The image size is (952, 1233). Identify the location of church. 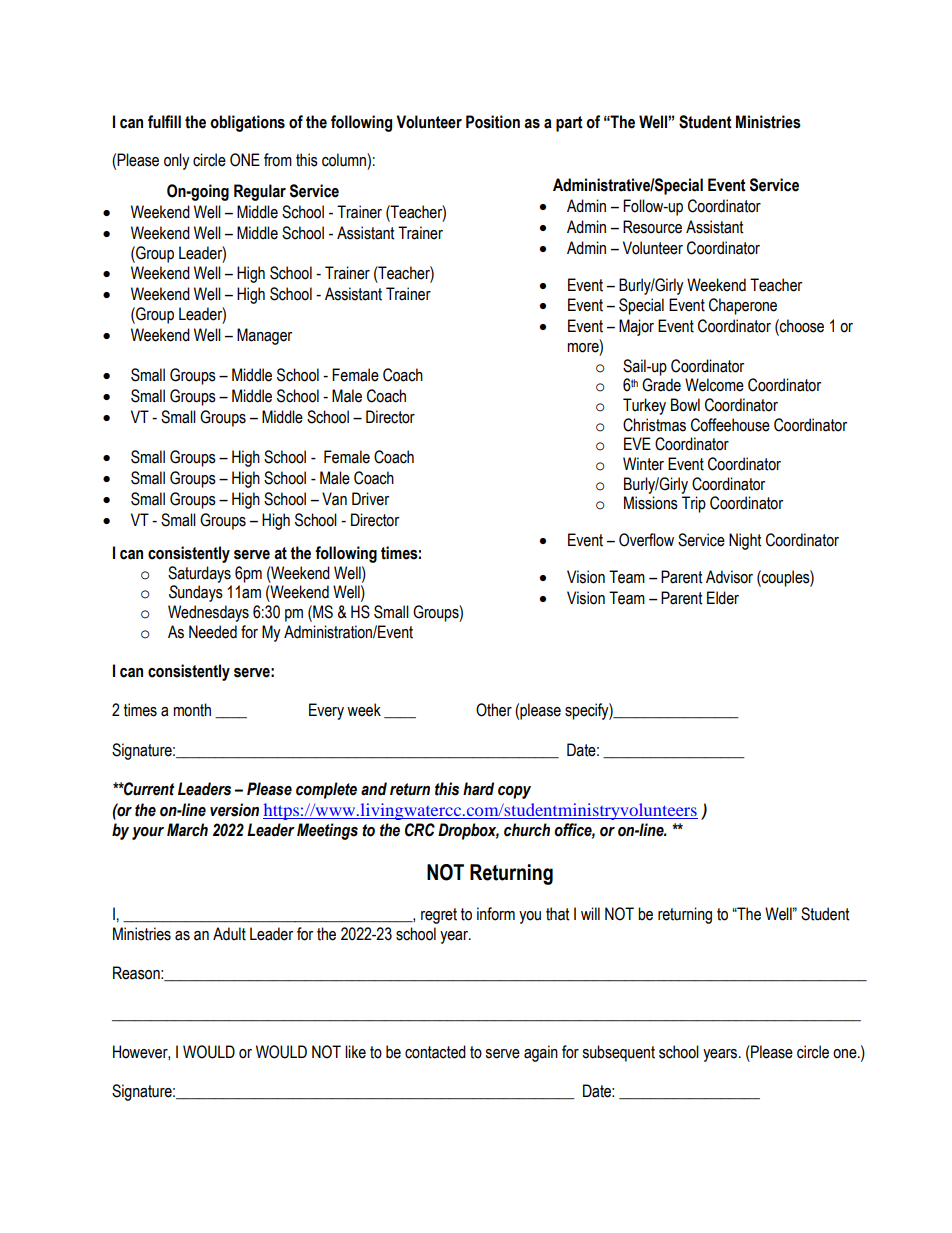
(527, 830).
